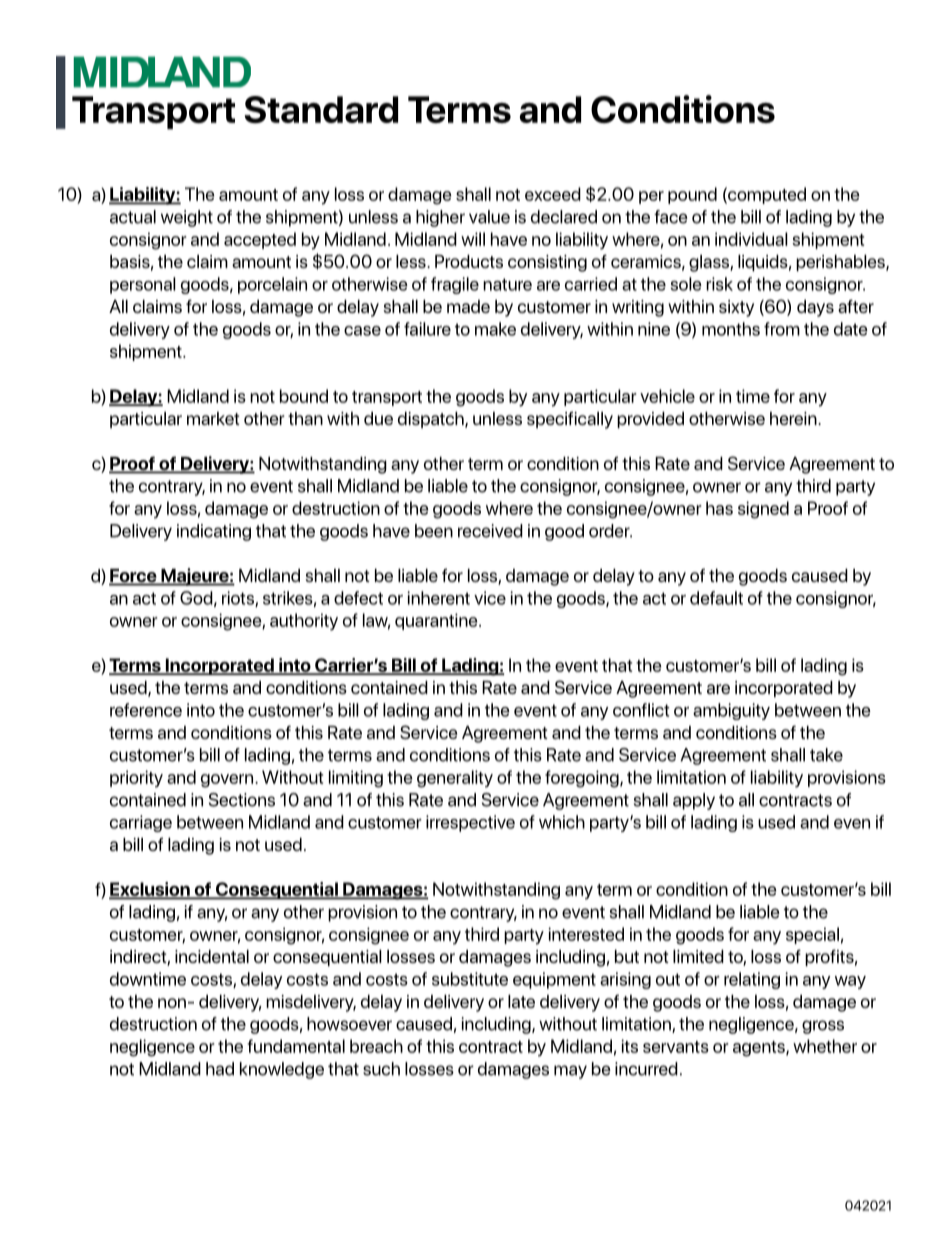  Describe the element at coordinates (553, 194) in the document. I see `exceed` at that location.
